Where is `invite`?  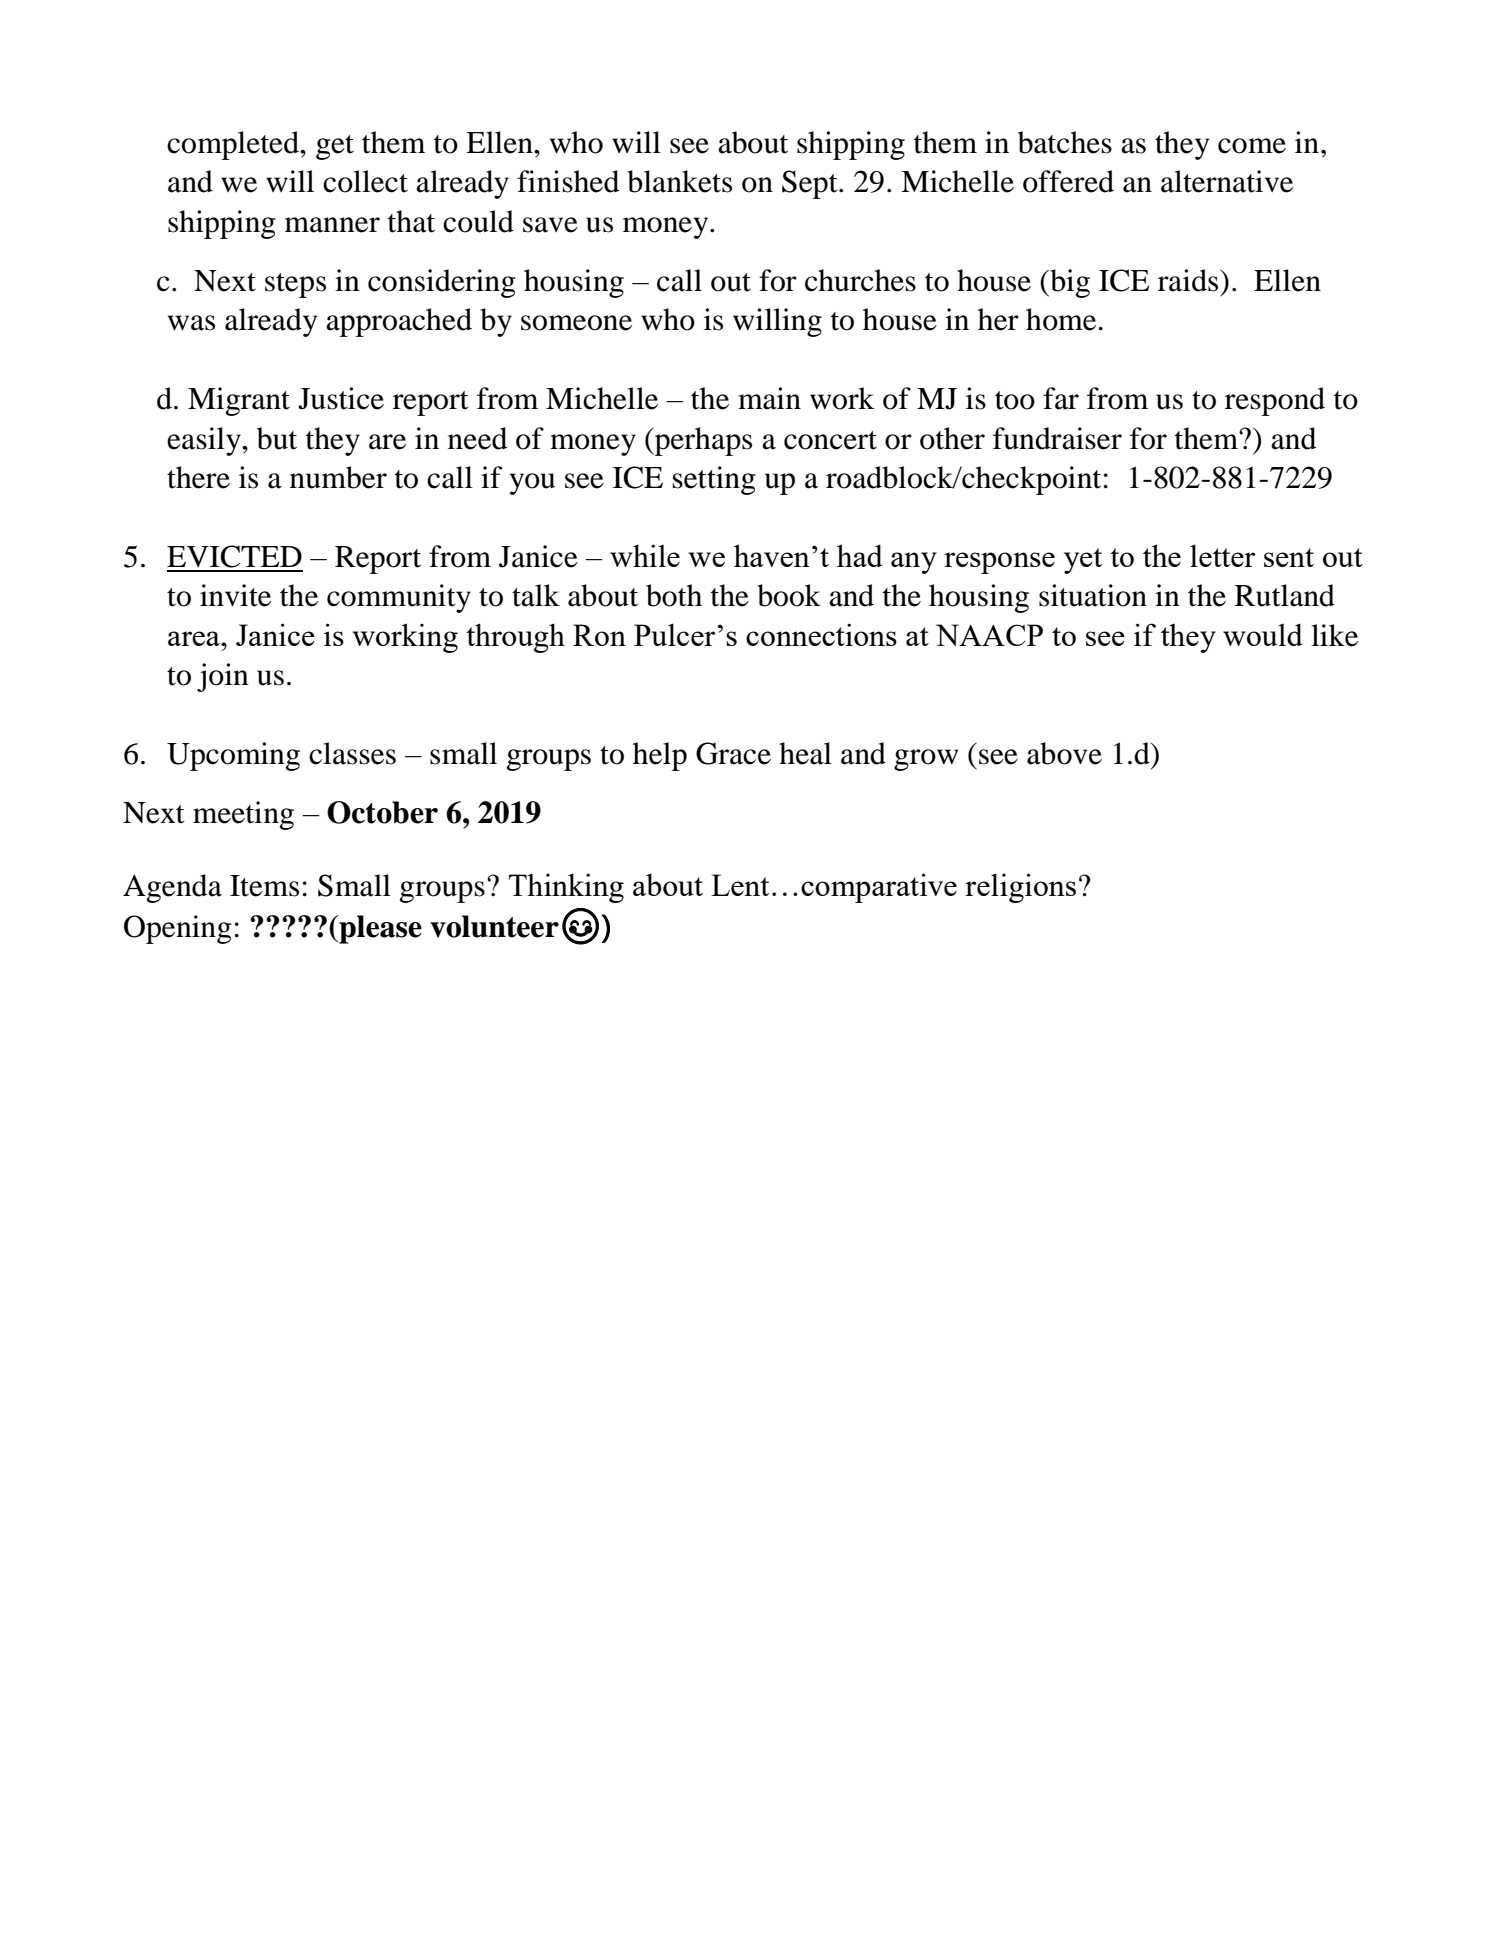
invite is located at coordinates (235, 595).
